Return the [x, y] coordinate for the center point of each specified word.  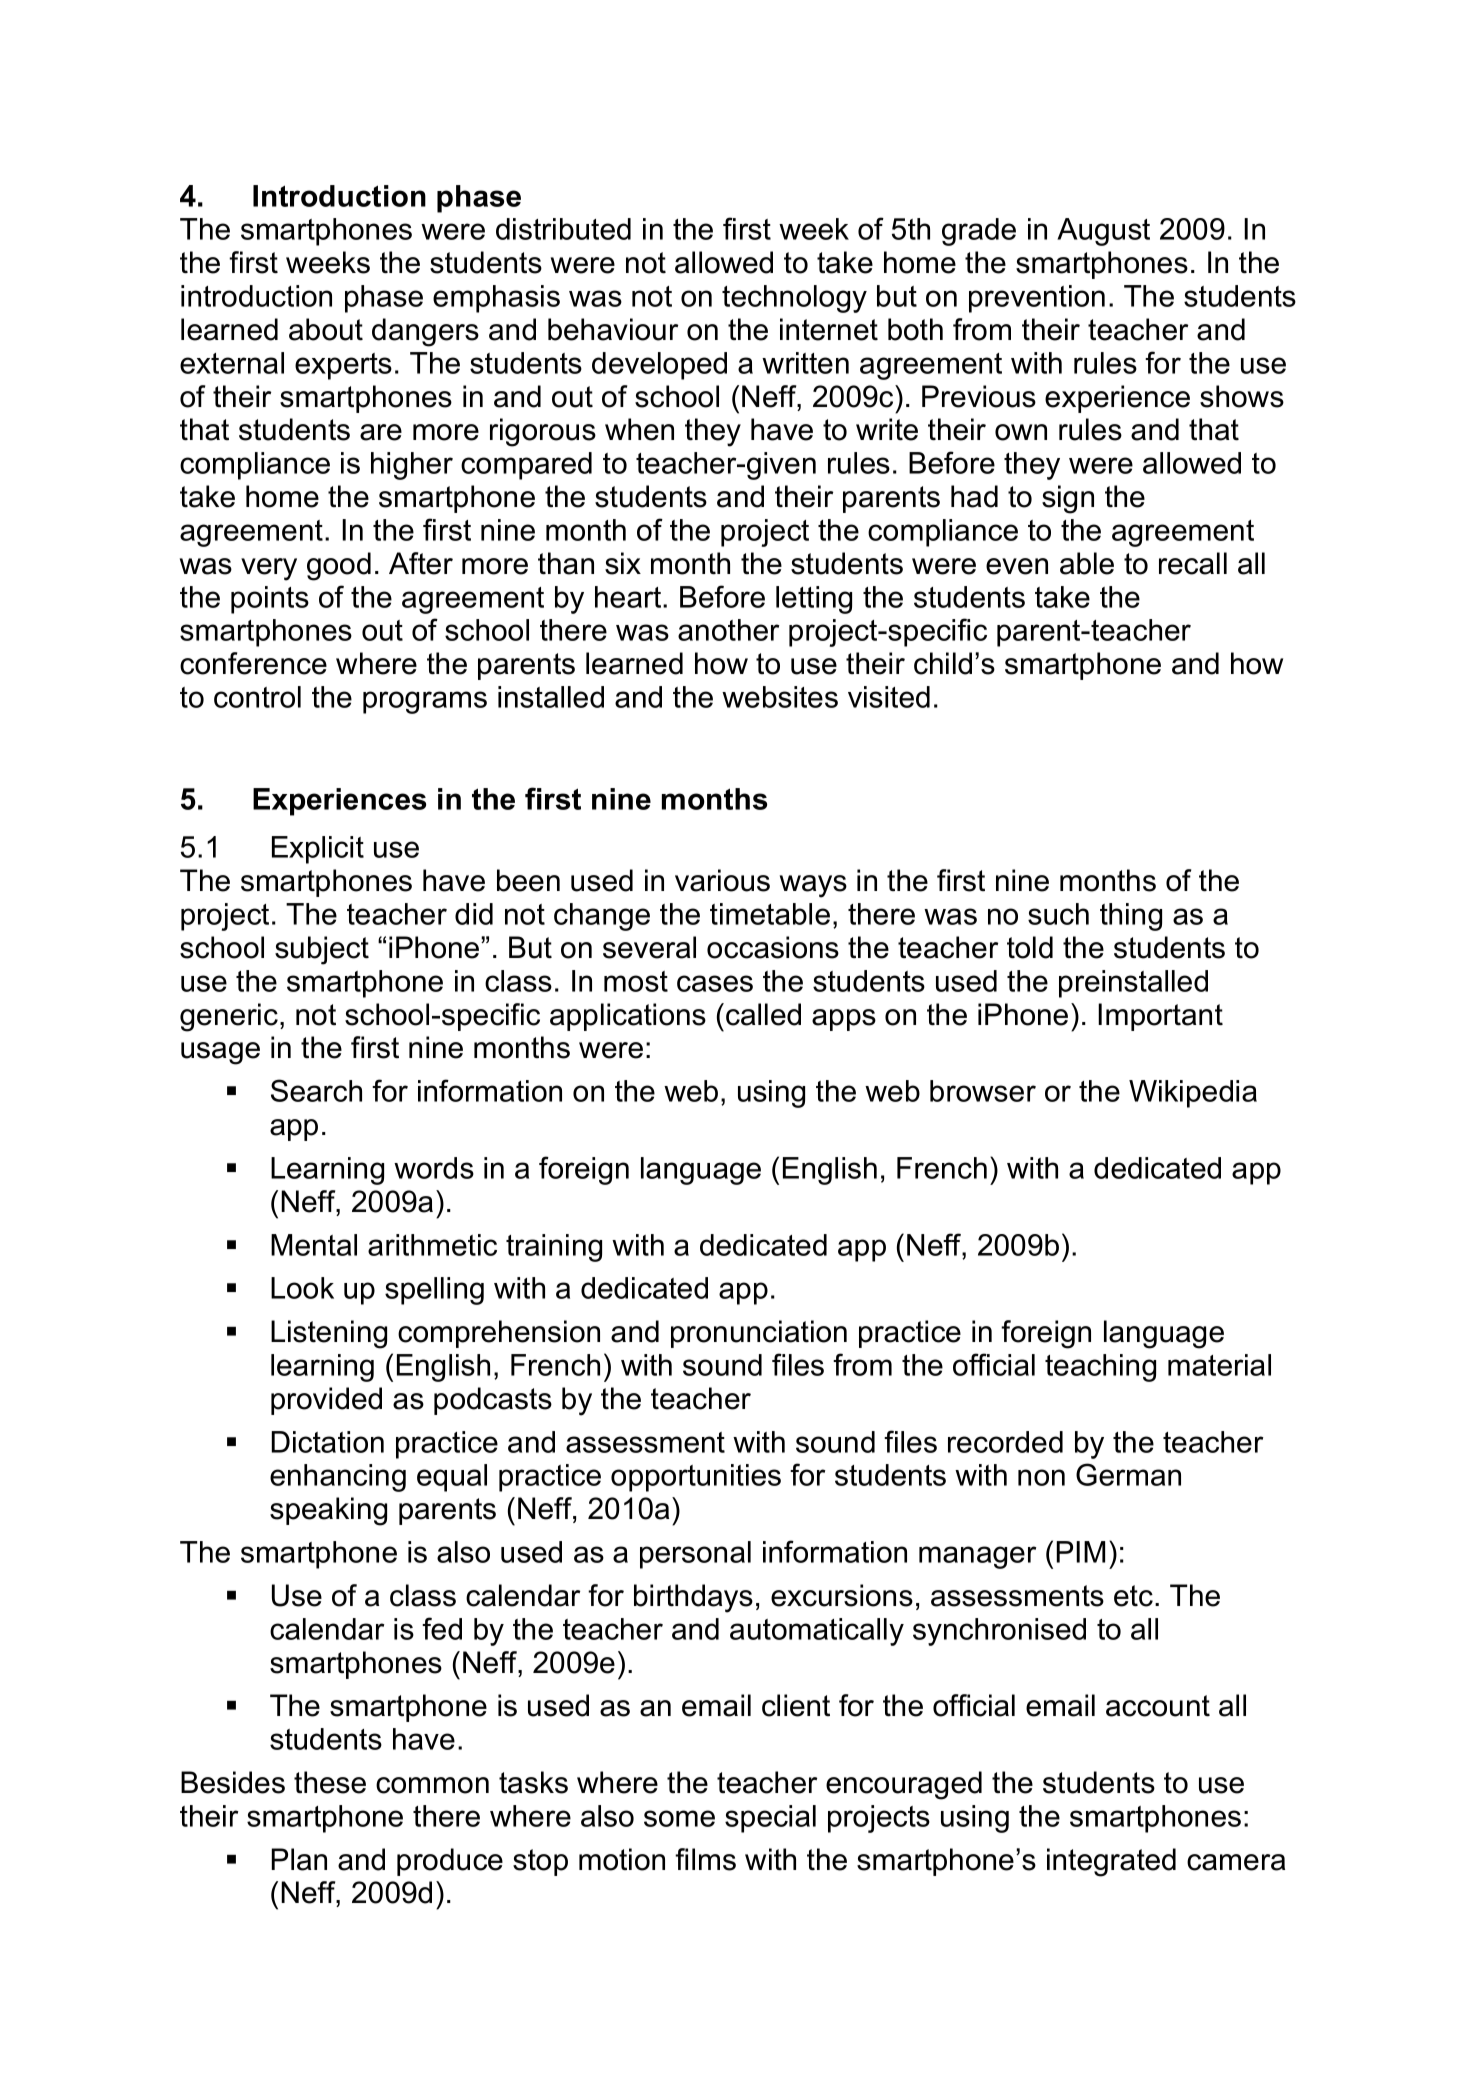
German [1128, 1474]
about [326, 329]
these [330, 1782]
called [763, 1014]
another [728, 630]
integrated [1111, 1862]
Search [316, 1090]
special [770, 1819]
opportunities [696, 1478]
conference [253, 663]
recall [1193, 563]
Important [1160, 1017]
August [1103, 232]
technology [794, 299]
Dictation [327, 1442]
